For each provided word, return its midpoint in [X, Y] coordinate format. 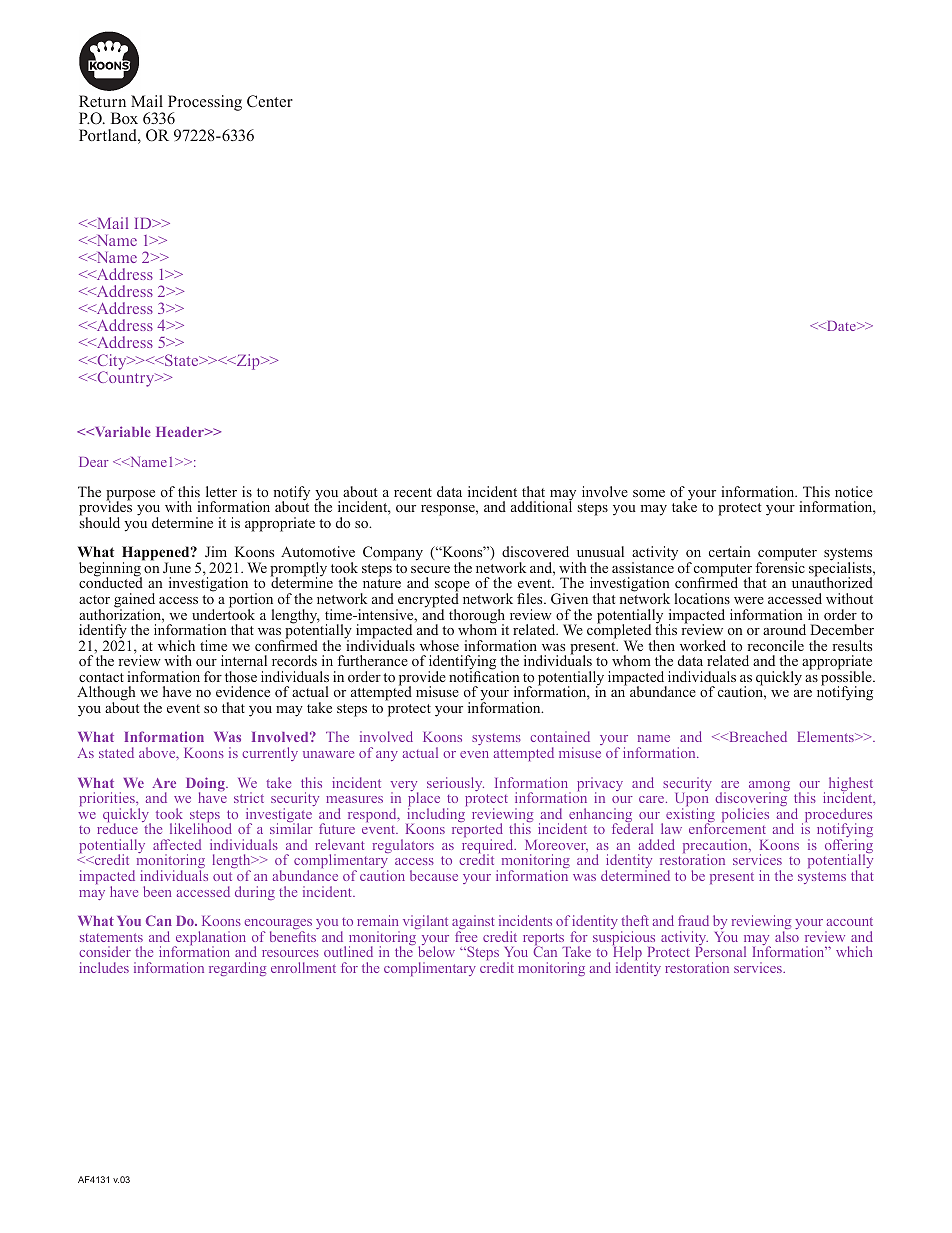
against [473, 924]
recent [413, 492]
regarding [237, 969]
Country [126, 378]
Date [841, 326]
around [784, 629]
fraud [693, 920]
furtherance [373, 660]
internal [244, 660]
